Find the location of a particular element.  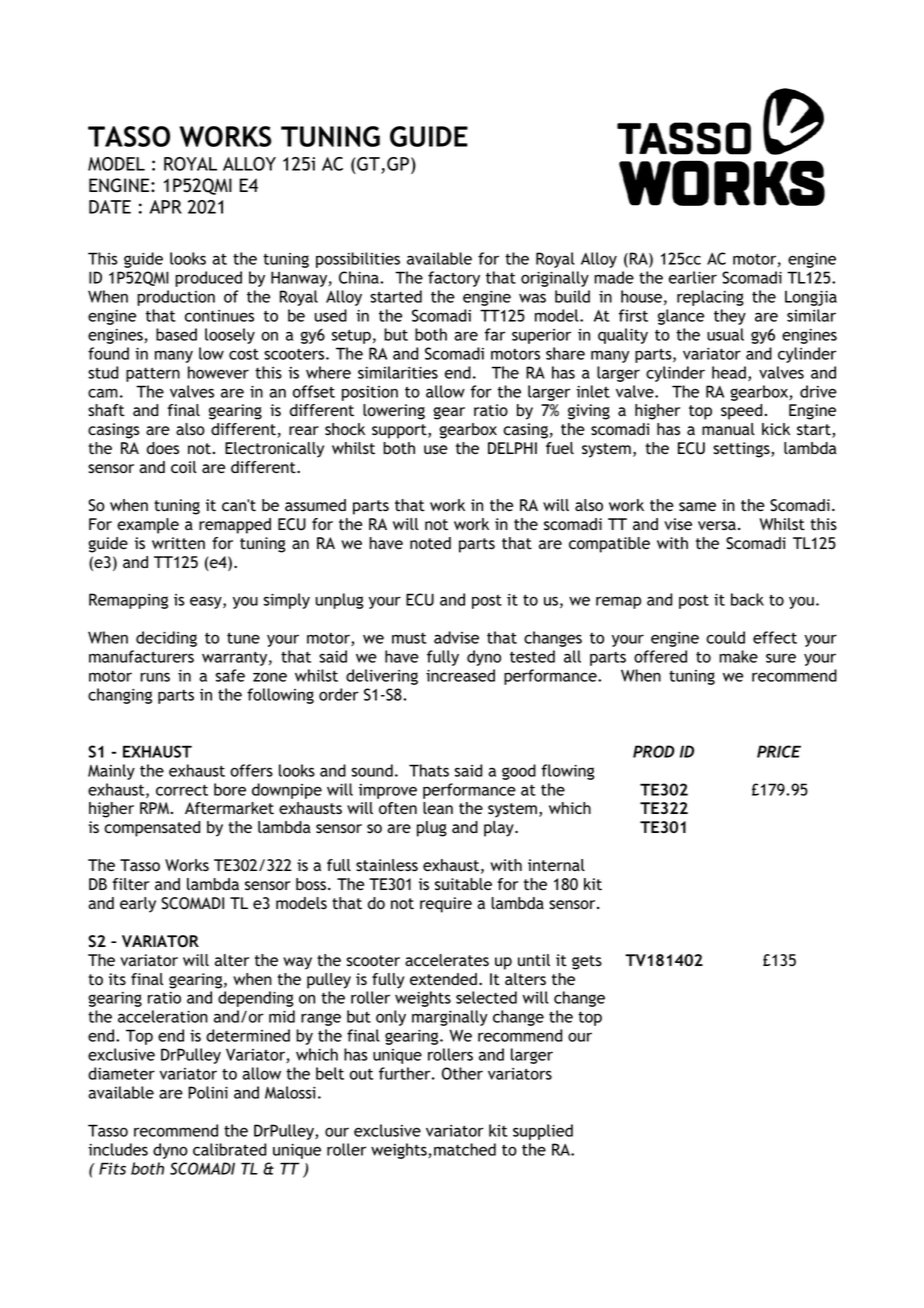

DELPHI is located at coordinates (512, 448).
